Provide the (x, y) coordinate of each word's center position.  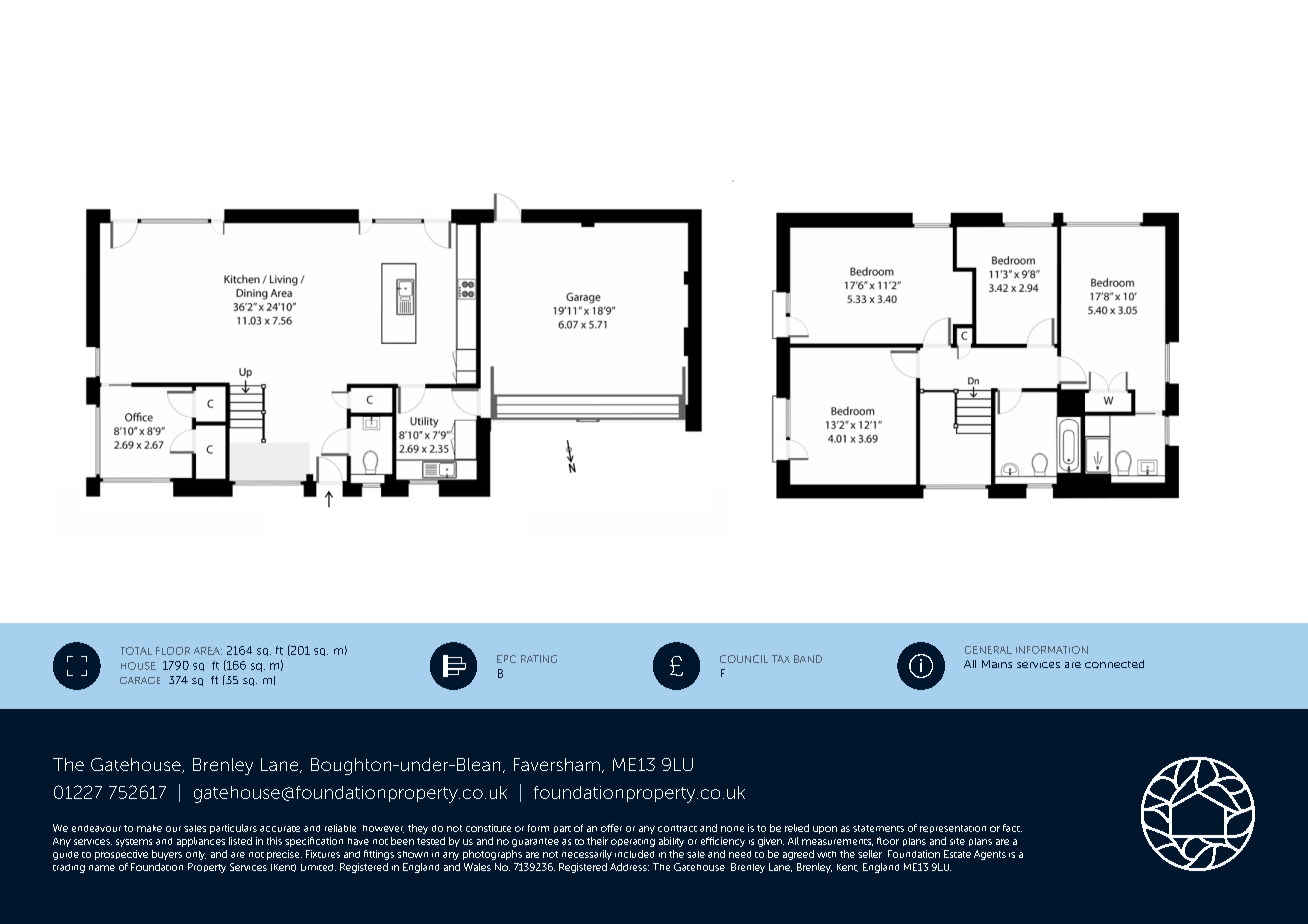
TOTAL (136, 651)
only (196, 855)
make (149, 828)
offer (611, 828)
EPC (506, 659)
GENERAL (988, 650)
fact (1012, 828)
